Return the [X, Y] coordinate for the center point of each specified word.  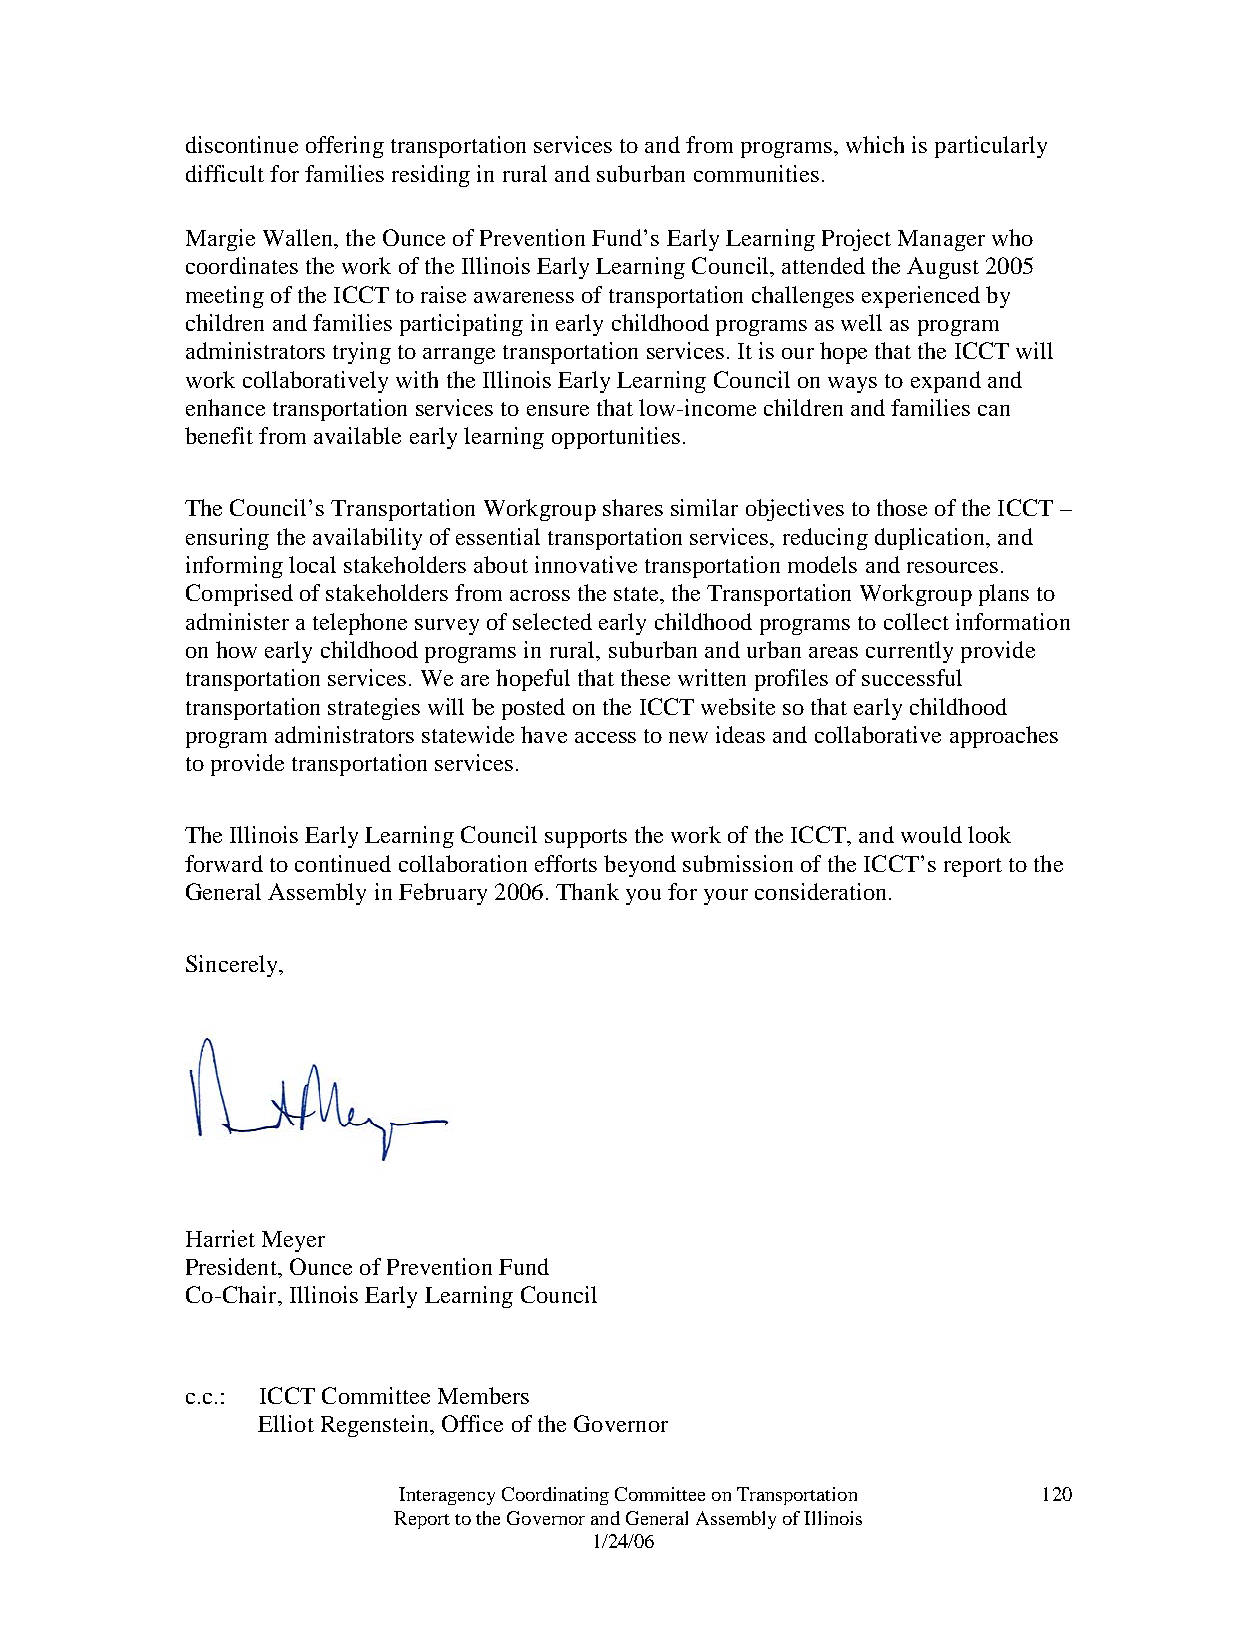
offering [345, 147]
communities [756, 173]
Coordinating [555, 1496]
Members [483, 1395]
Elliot [286, 1423]
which [875, 144]
